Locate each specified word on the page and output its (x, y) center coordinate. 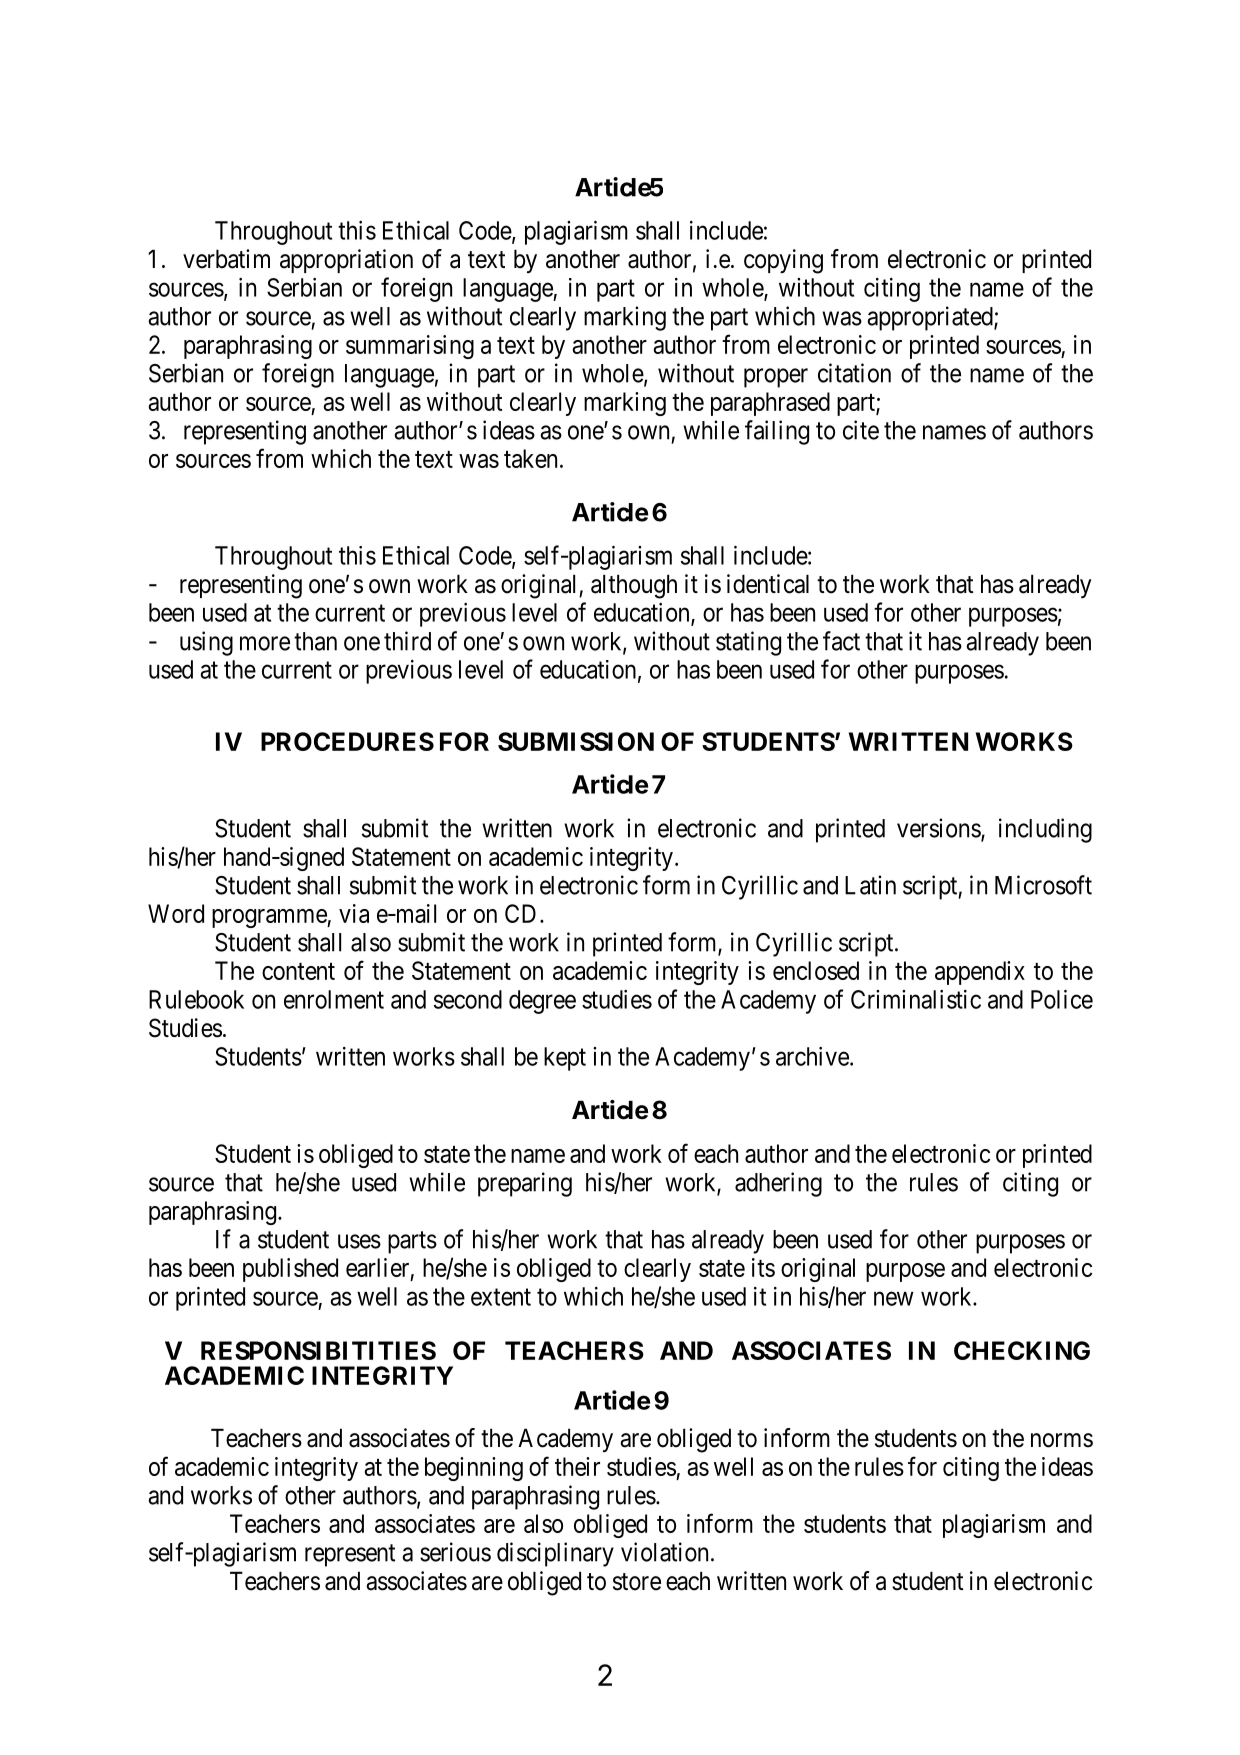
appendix (980, 973)
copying (783, 261)
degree (542, 1002)
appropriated (931, 318)
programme (270, 918)
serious (455, 1552)
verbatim (226, 259)
